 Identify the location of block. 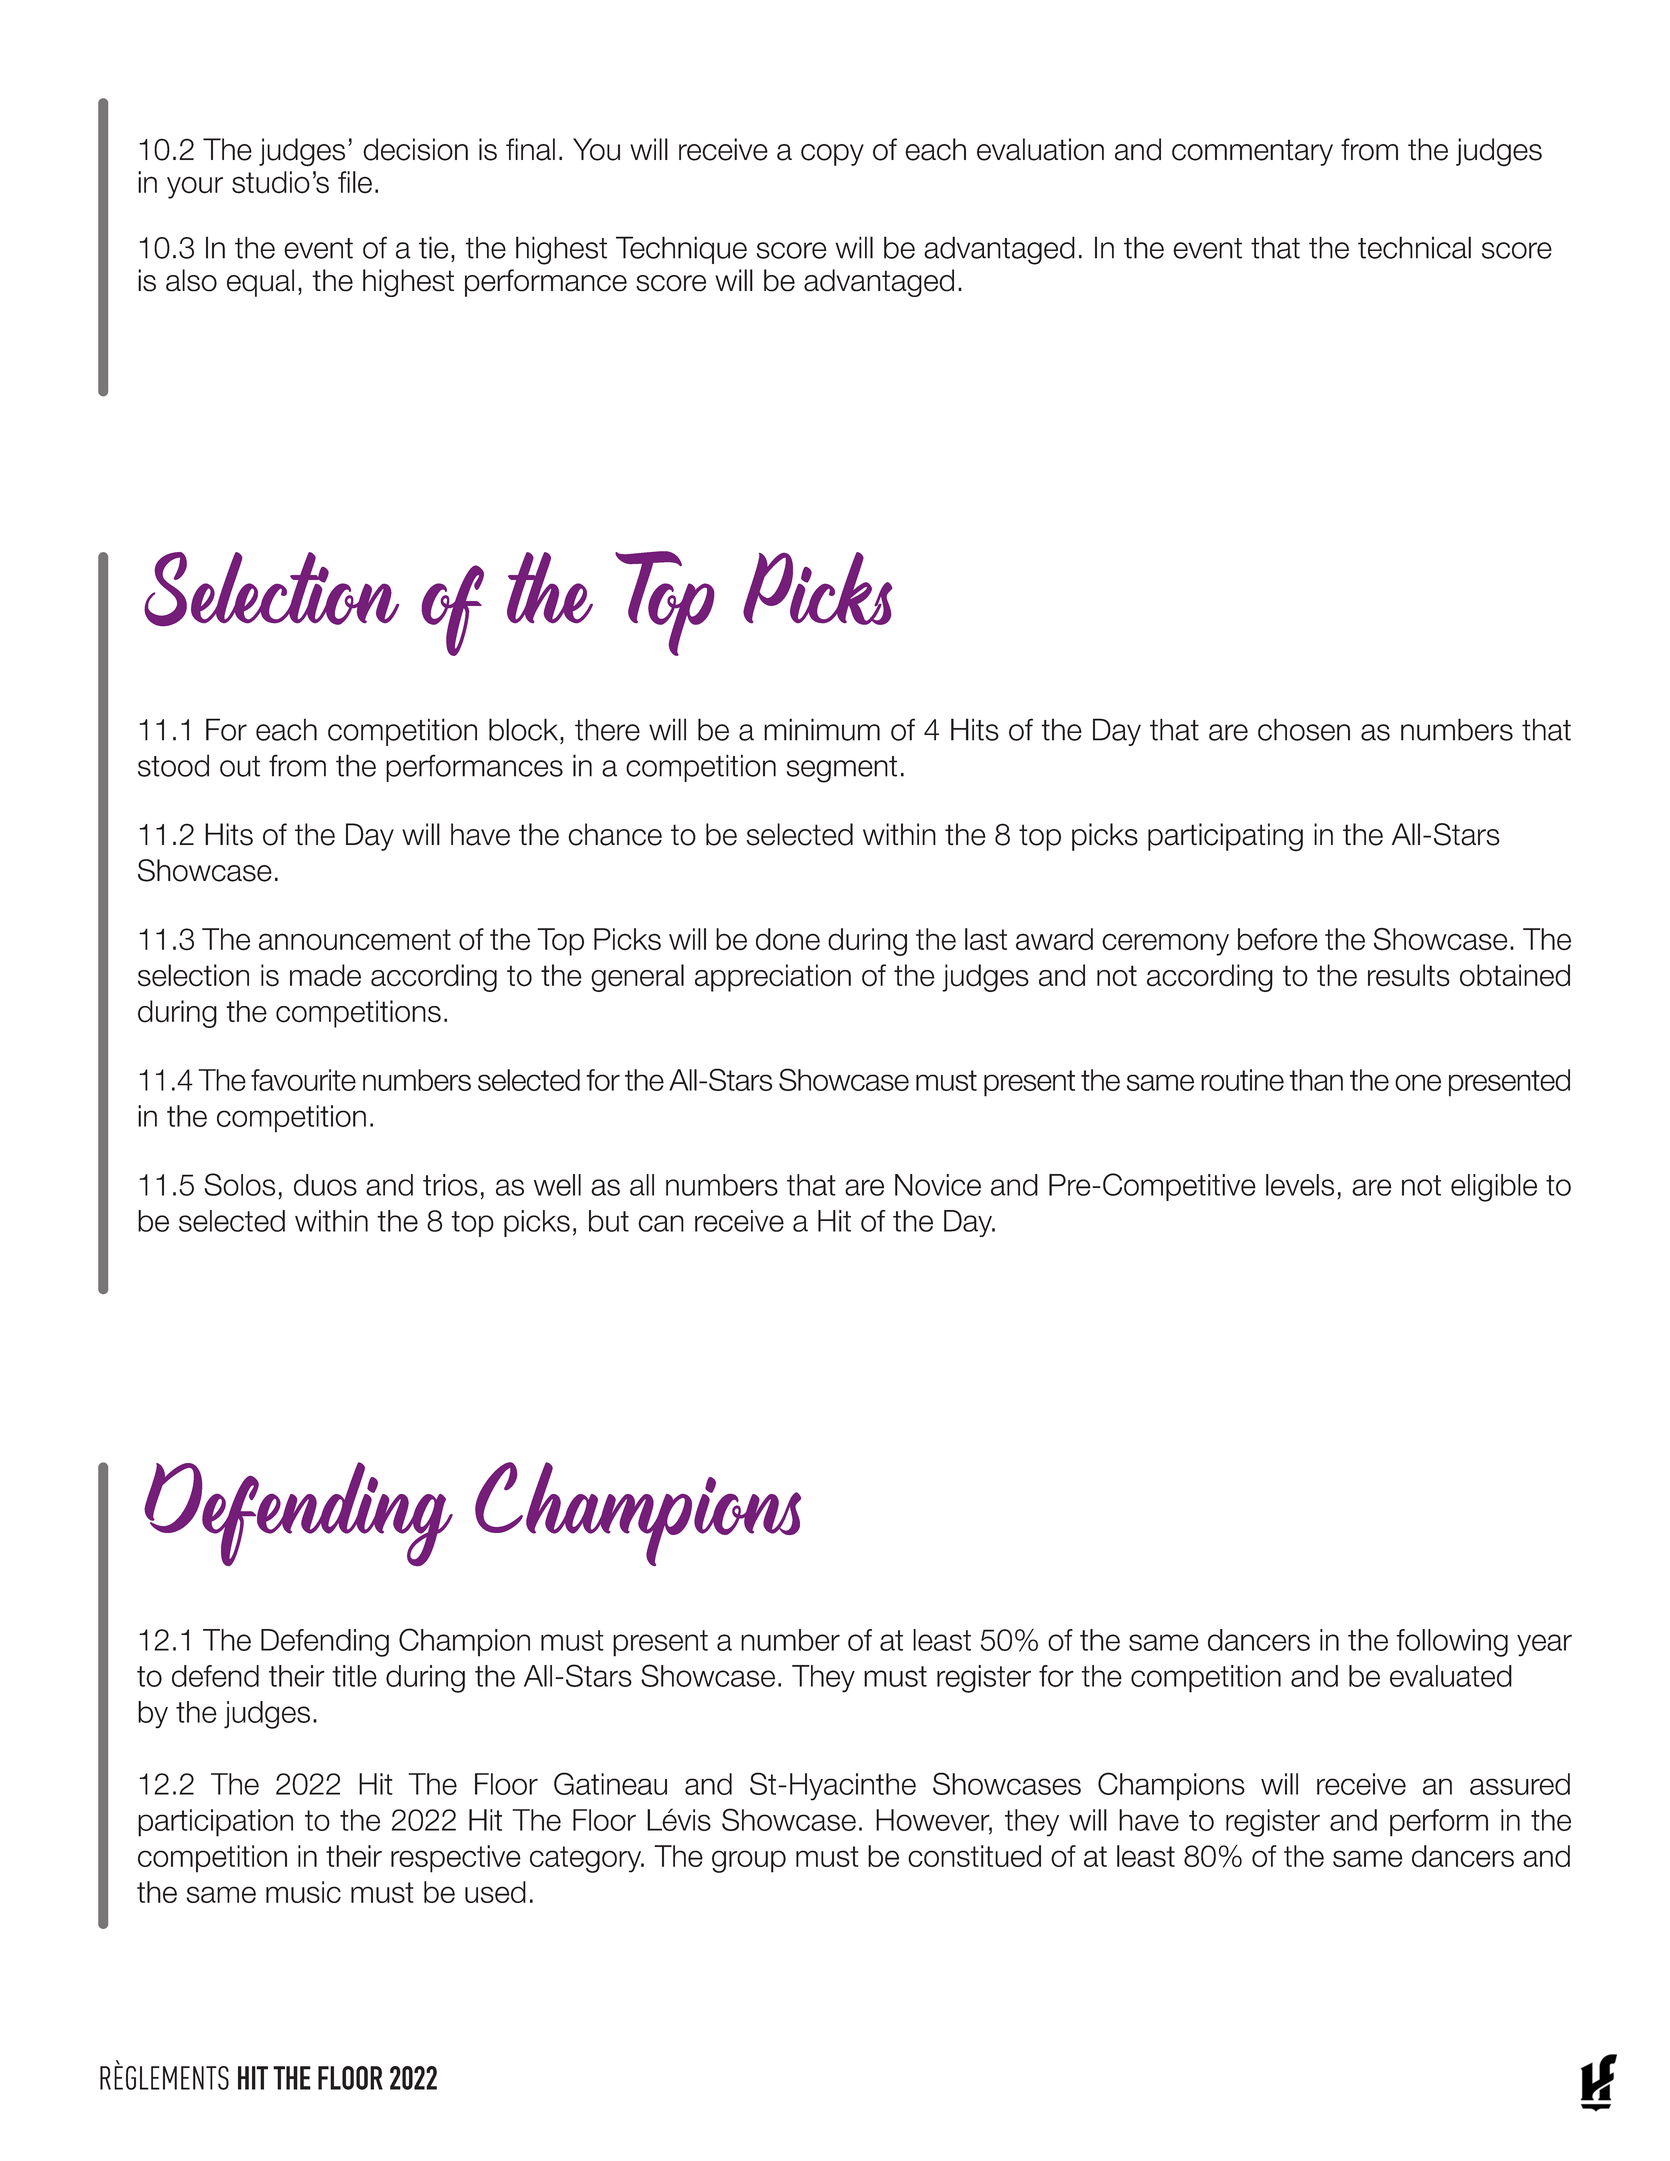
(525, 729).
